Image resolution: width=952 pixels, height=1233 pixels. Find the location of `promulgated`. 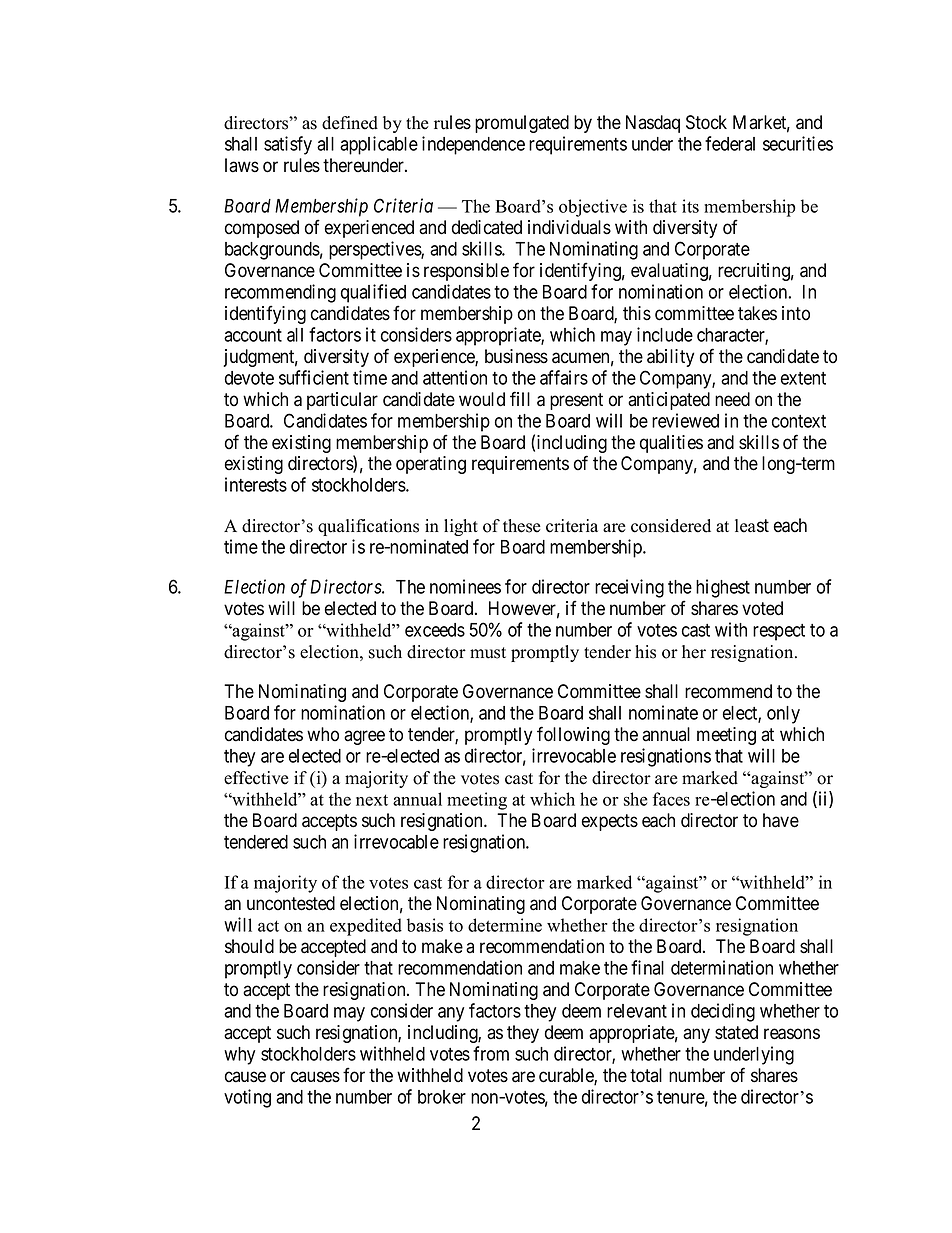

promulgated is located at coordinates (522, 124).
